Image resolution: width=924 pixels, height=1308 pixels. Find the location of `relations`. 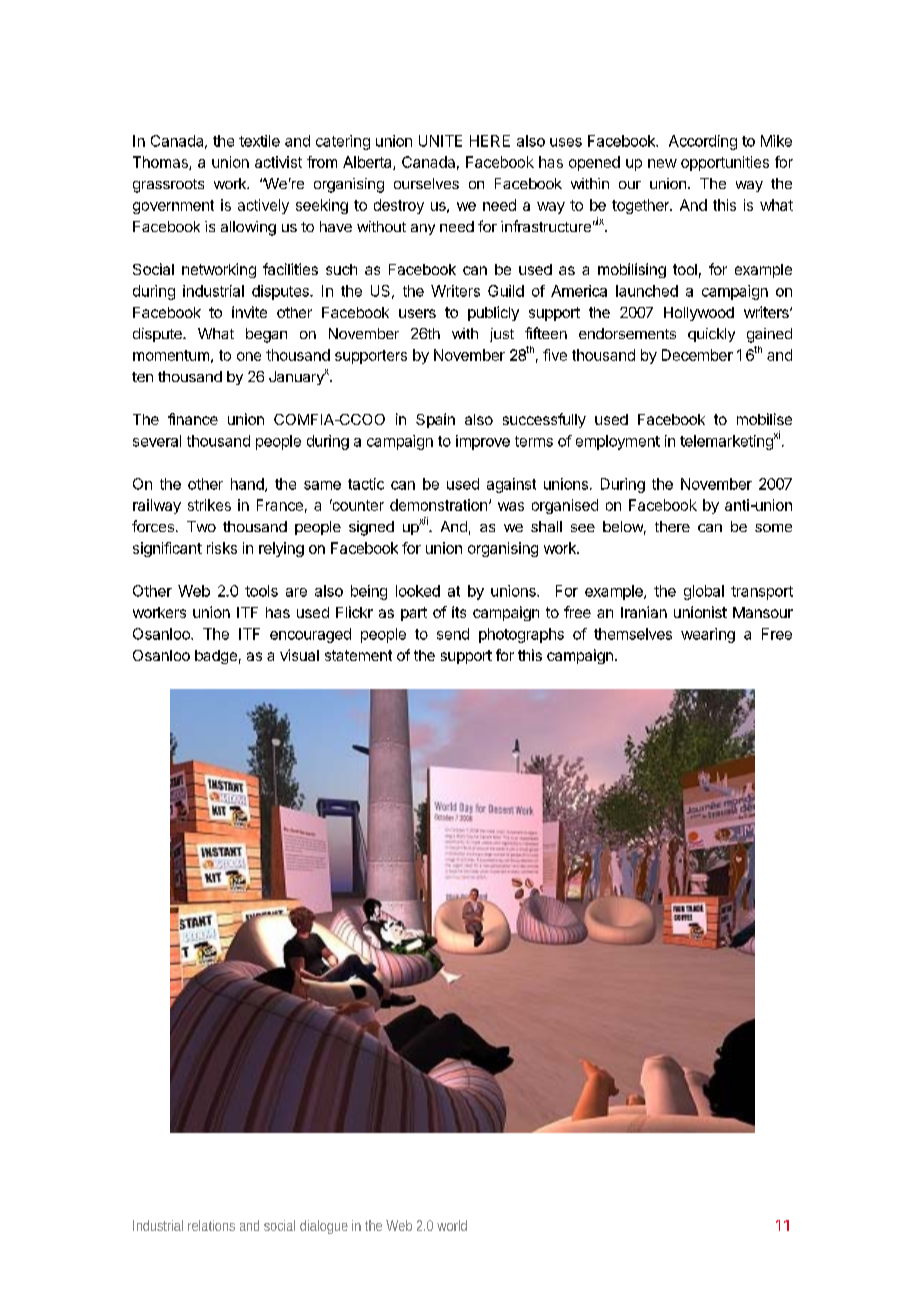

relations is located at coordinates (211, 1225).
